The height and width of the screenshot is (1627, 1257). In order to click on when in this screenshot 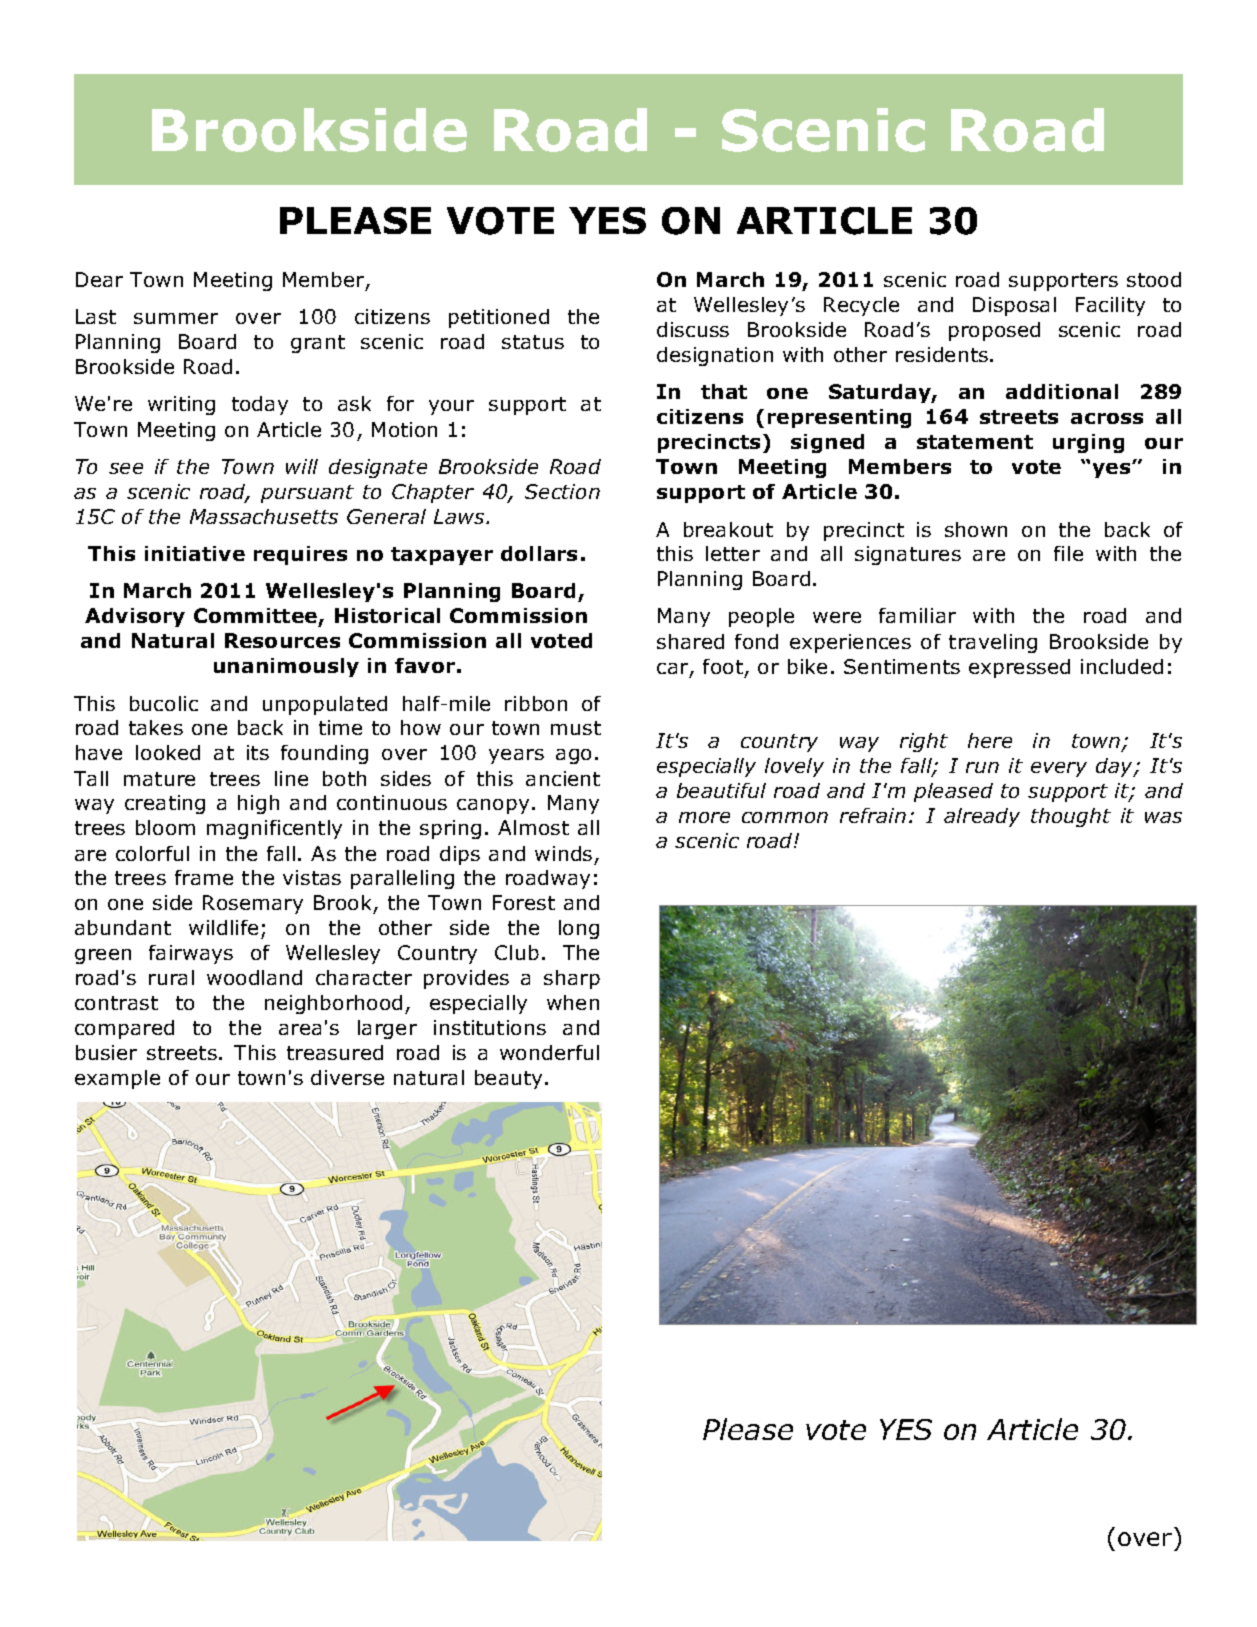, I will do `click(573, 1002)`.
